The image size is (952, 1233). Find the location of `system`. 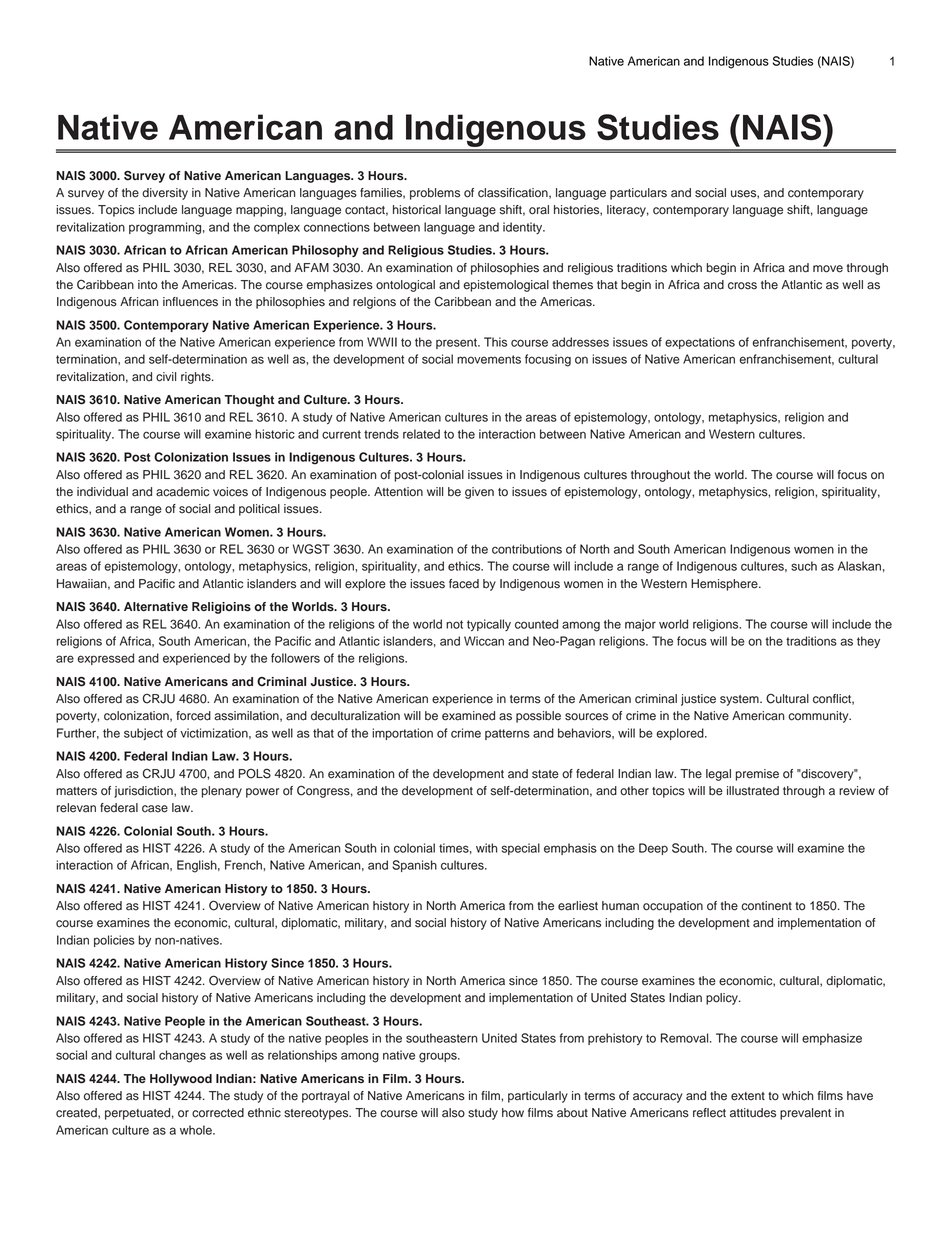

system is located at coordinates (740, 700).
